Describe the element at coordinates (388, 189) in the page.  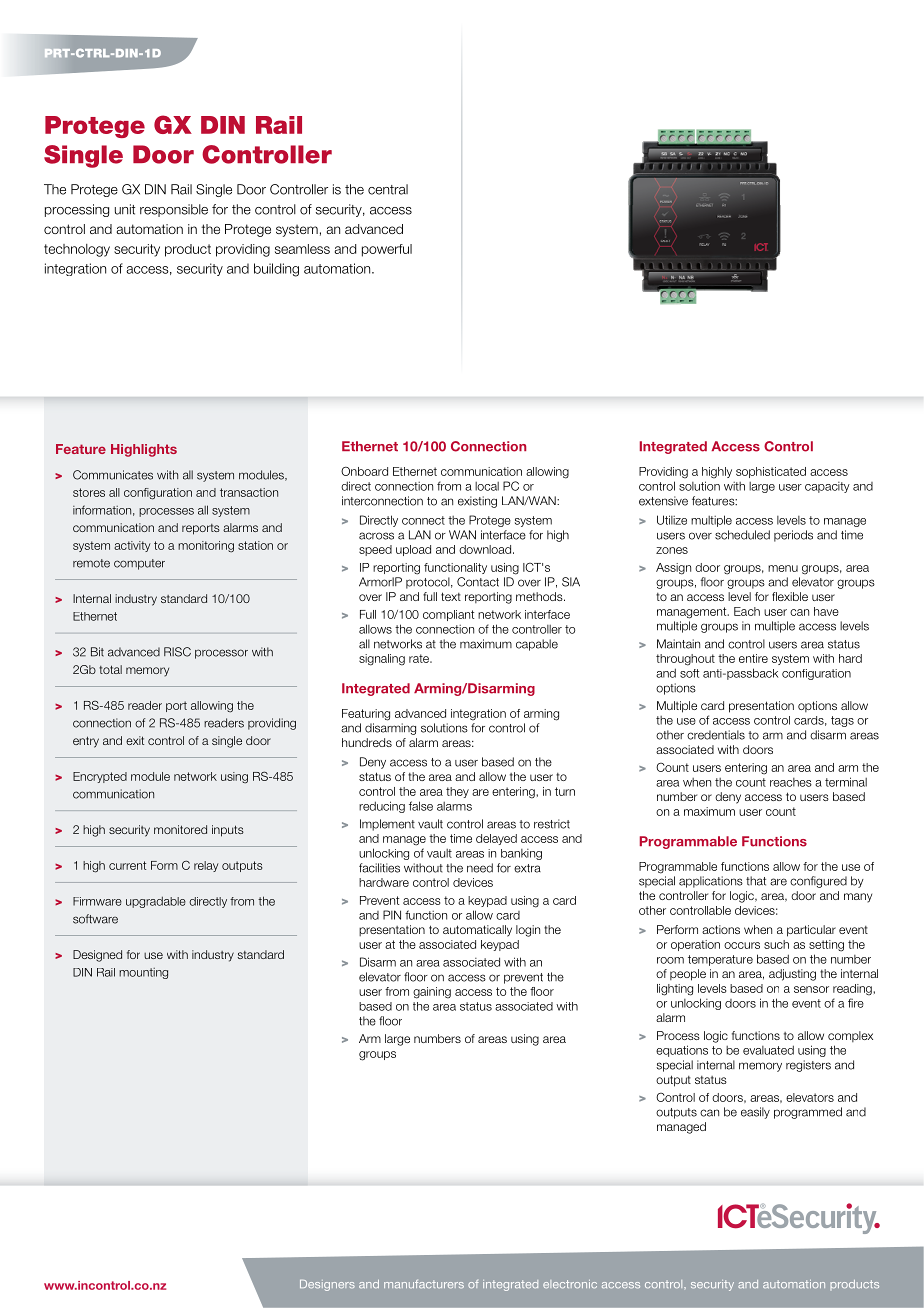
I see `central` at that location.
